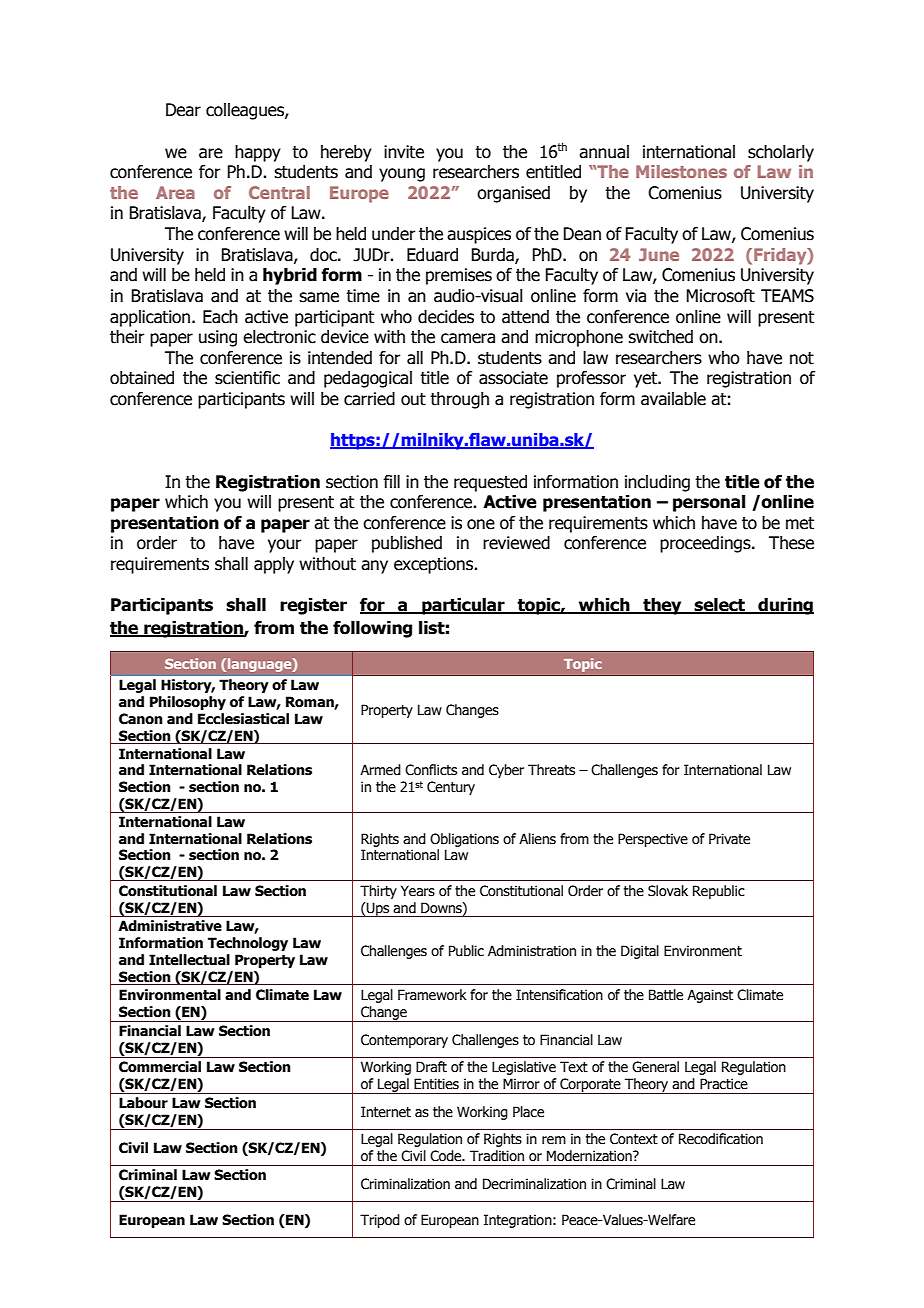 This page has width=924, height=1308. What do you see at coordinates (447, 1156) in the page?
I see `Code` at bounding box center [447, 1156].
